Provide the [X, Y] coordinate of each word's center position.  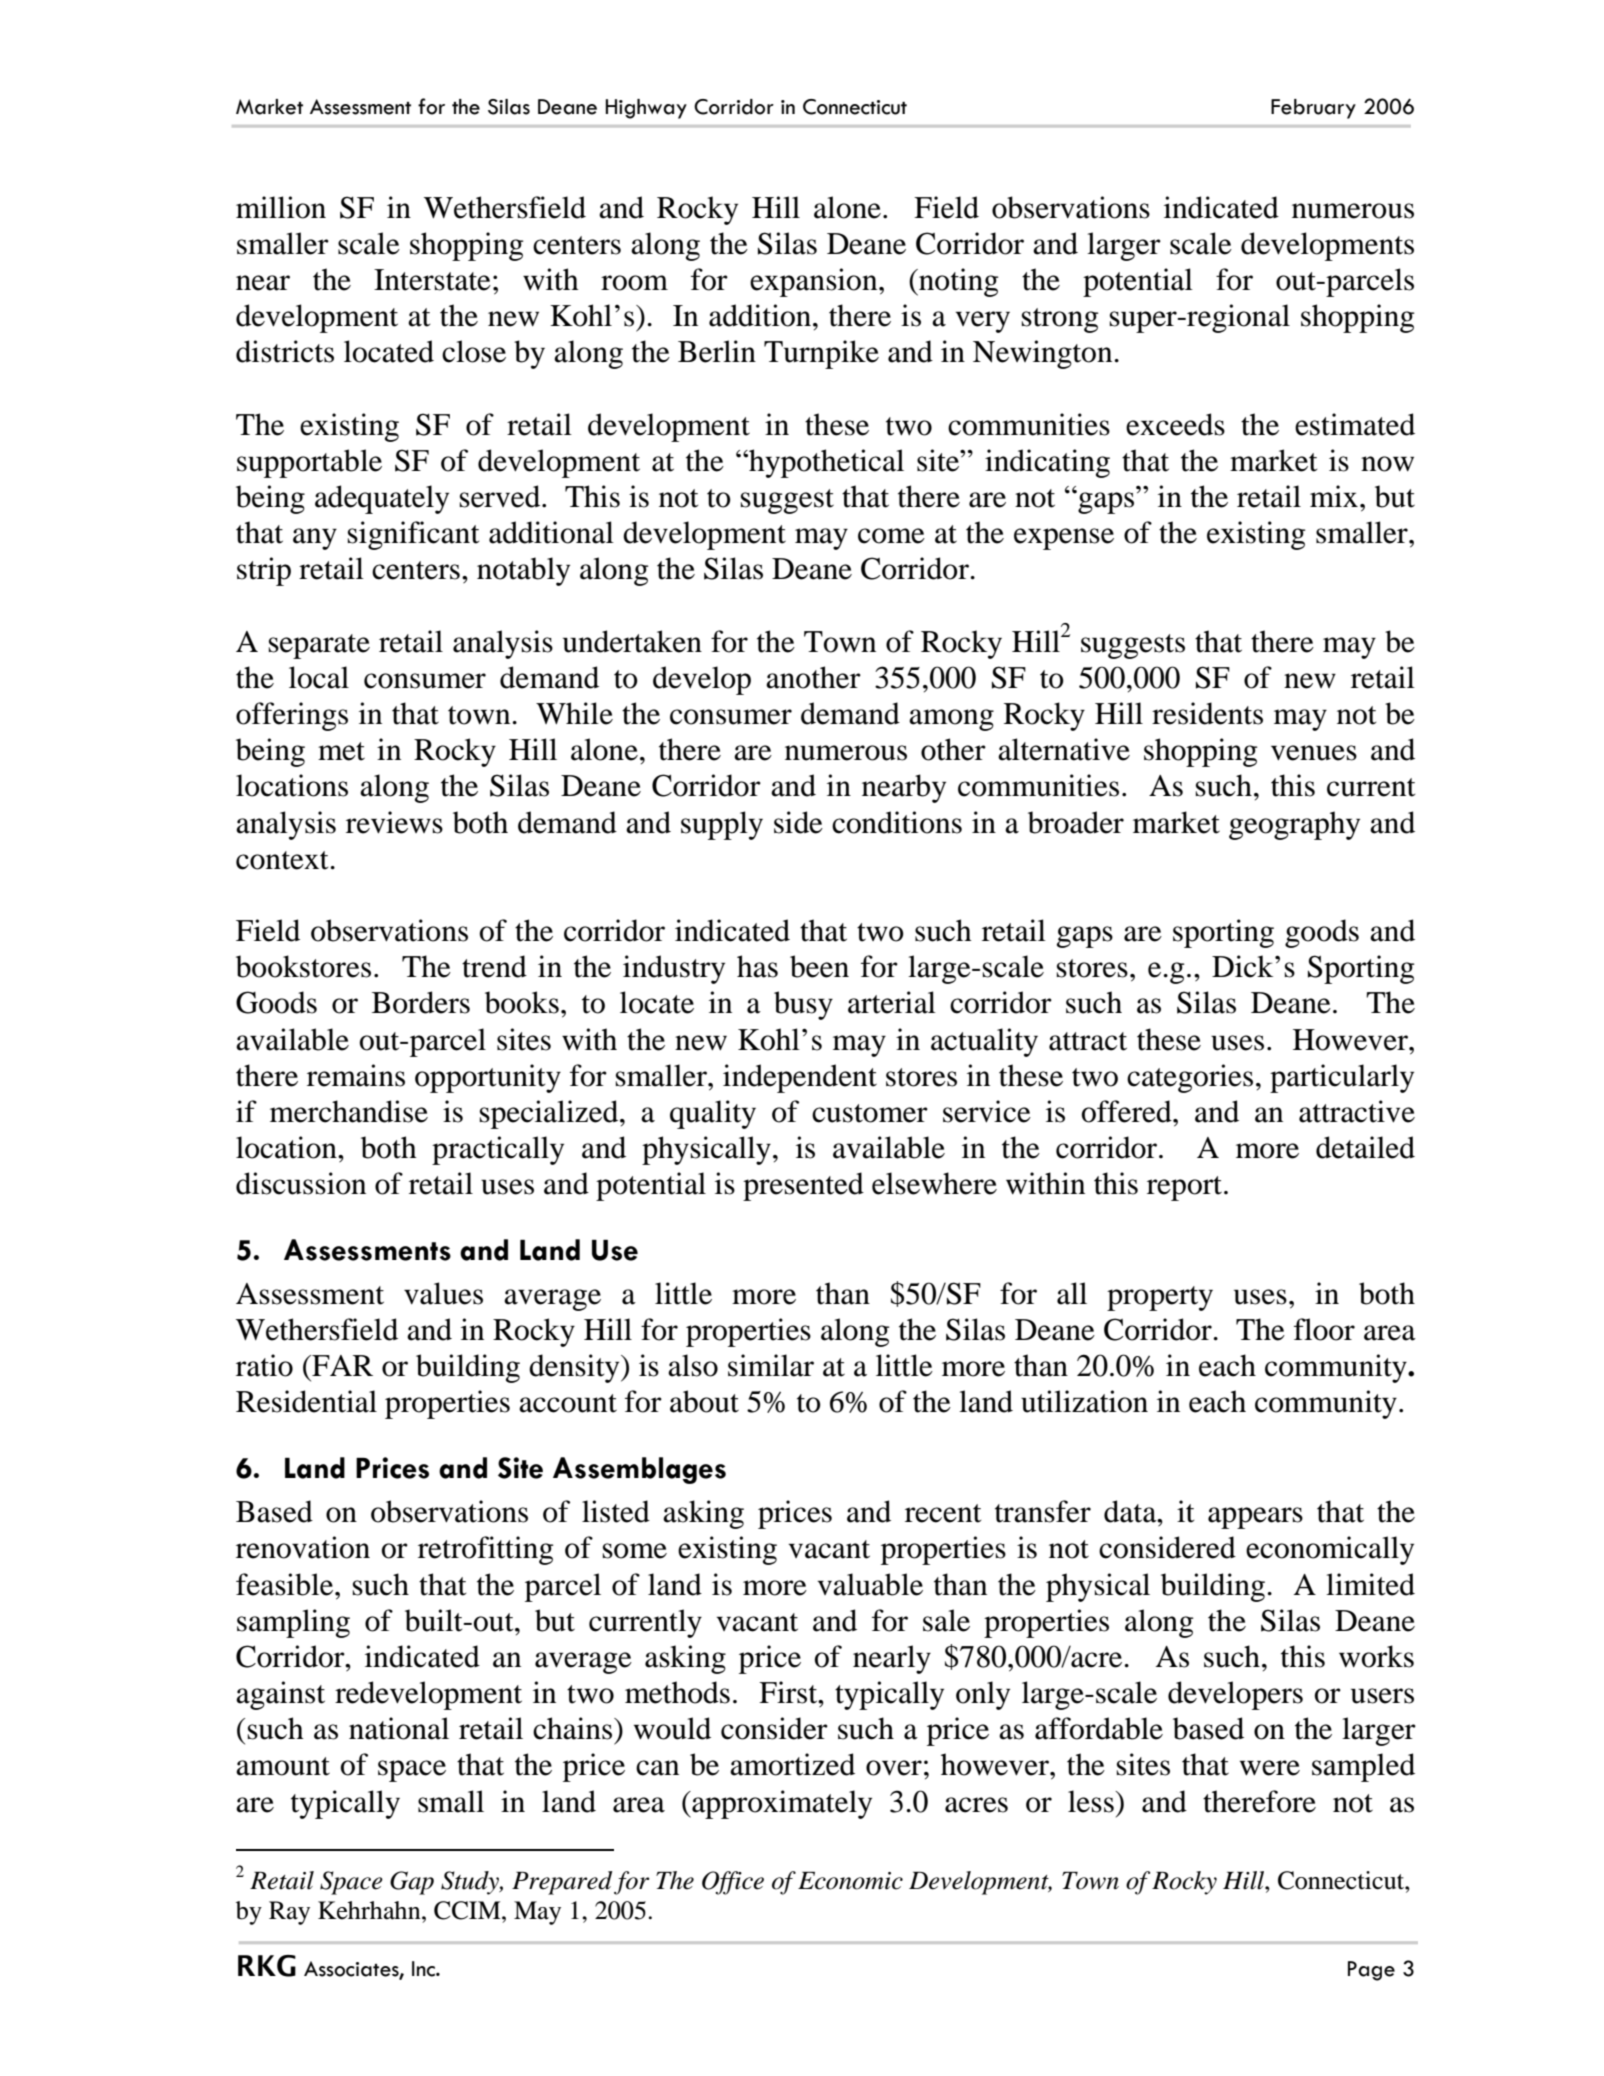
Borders [421, 1002]
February [1313, 109]
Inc [424, 1969]
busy [803, 1005]
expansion [815, 282]
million [281, 207]
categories [1190, 1078]
